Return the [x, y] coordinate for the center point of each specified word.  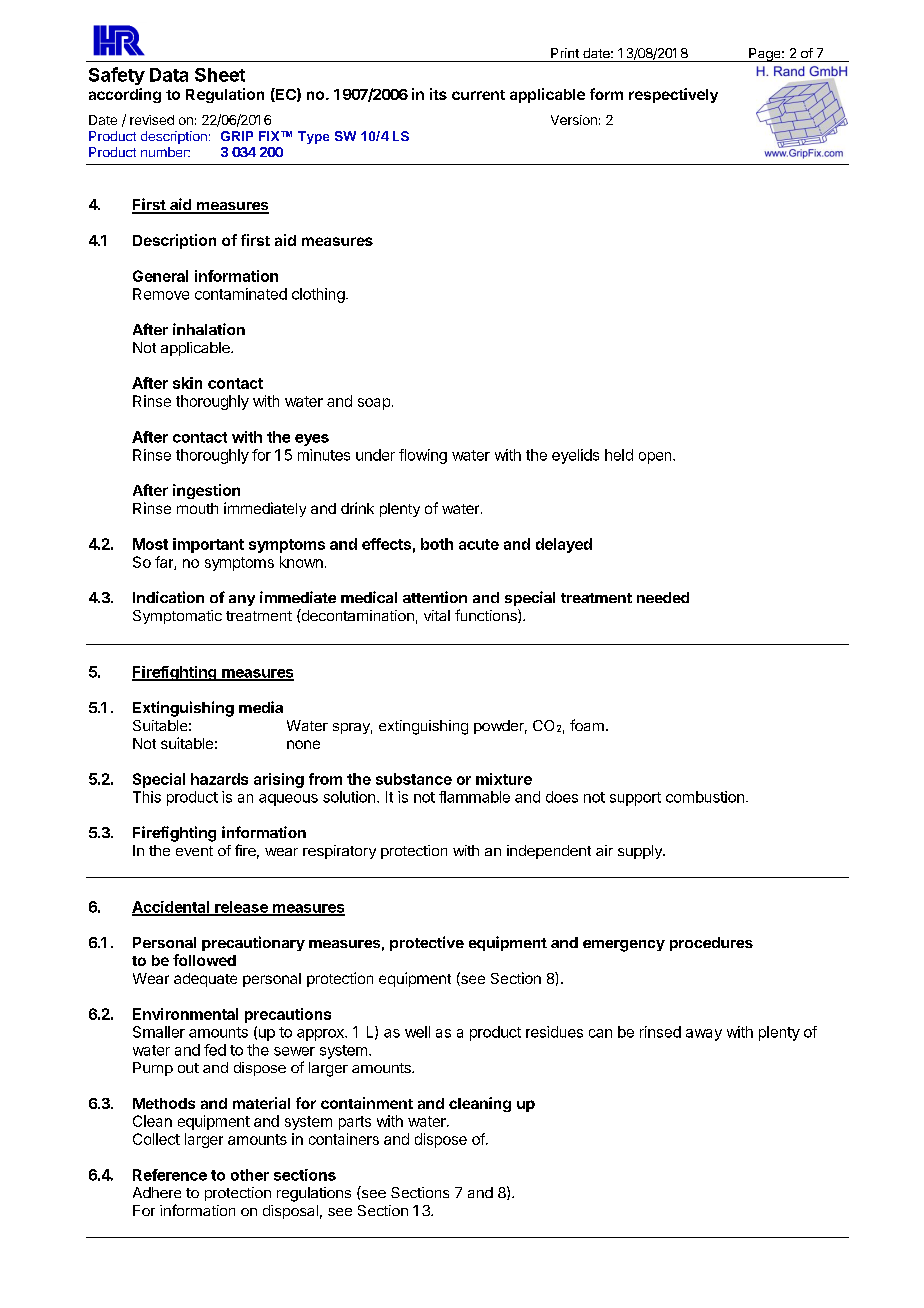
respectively [673, 95]
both [437, 544]
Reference [170, 1175]
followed [204, 960]
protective [427, 943]
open [656, 458]
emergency [624, 946]
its [438, 94]
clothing [318, 295]
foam [587, 725]
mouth [197, 508]
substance [414, 779]
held [619, 455]
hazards [219, 779]
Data [169, 75]
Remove [161, 294]
